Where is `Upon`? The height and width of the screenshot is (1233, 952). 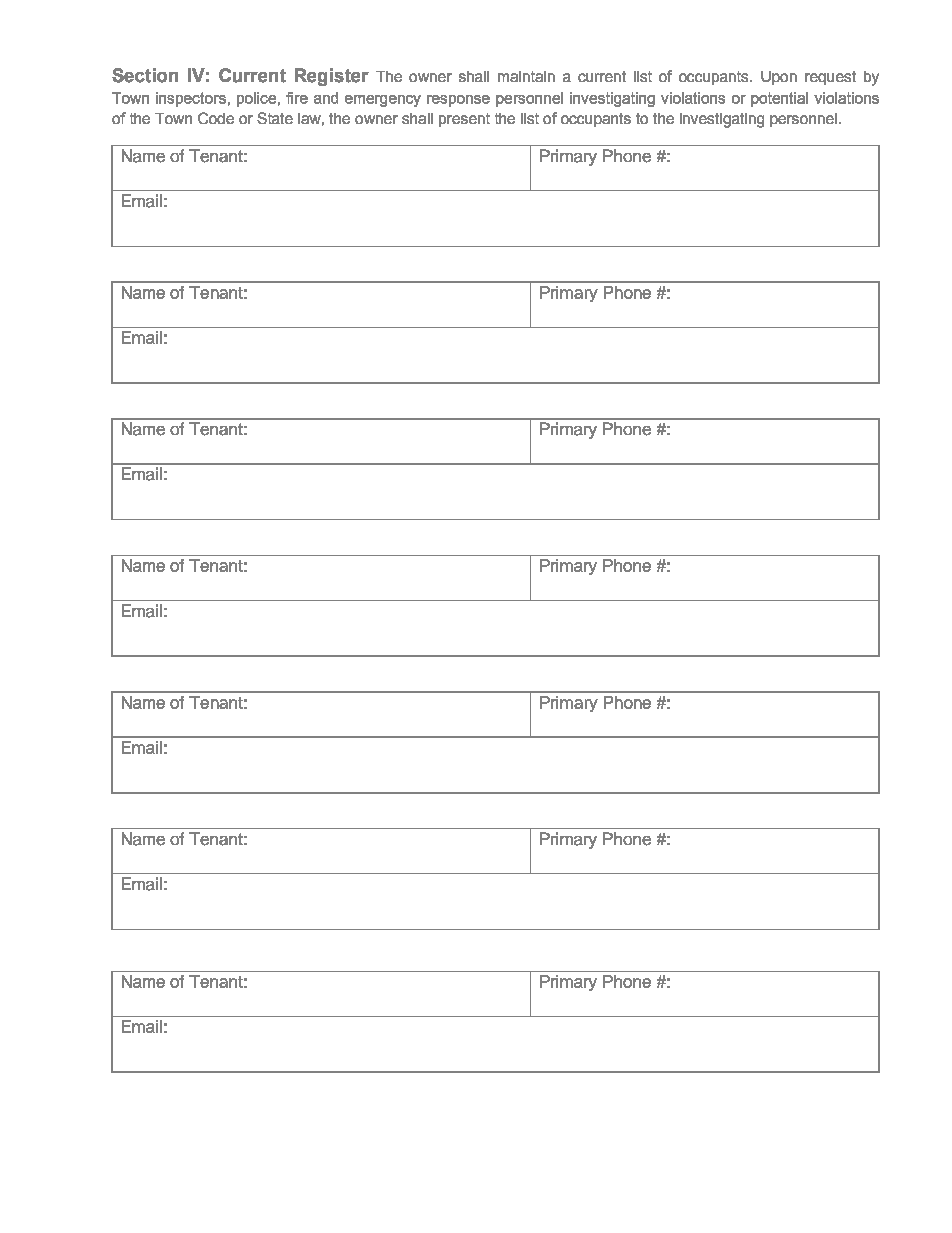
Upon is located at coordinates (779, 78).
